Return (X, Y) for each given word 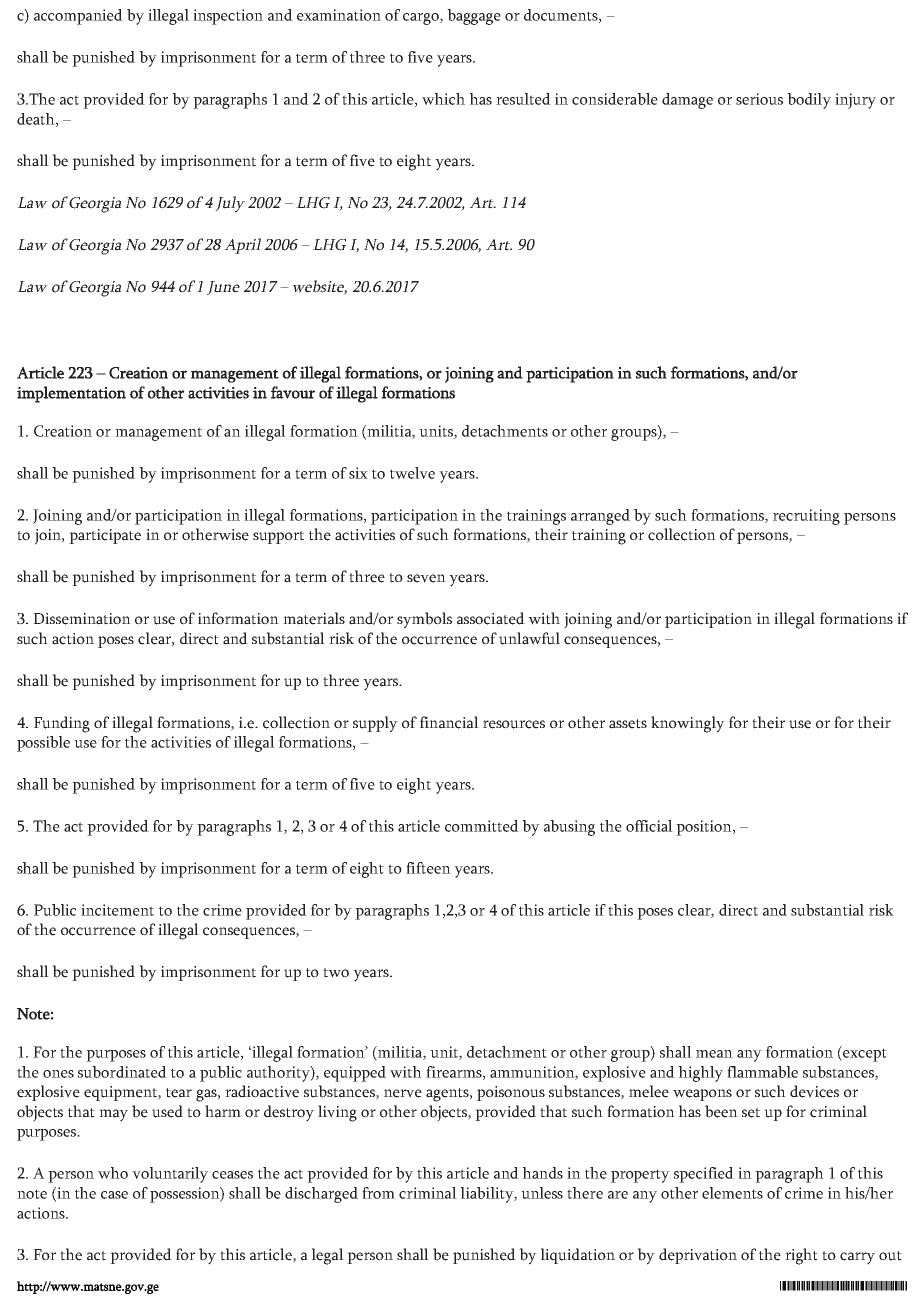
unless (542, 1193)
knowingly (688, 724)
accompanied (78, 17)
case (114, 1195)
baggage (474, 17)
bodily (809, 101)
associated (491, 618)
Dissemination (82, 619)
